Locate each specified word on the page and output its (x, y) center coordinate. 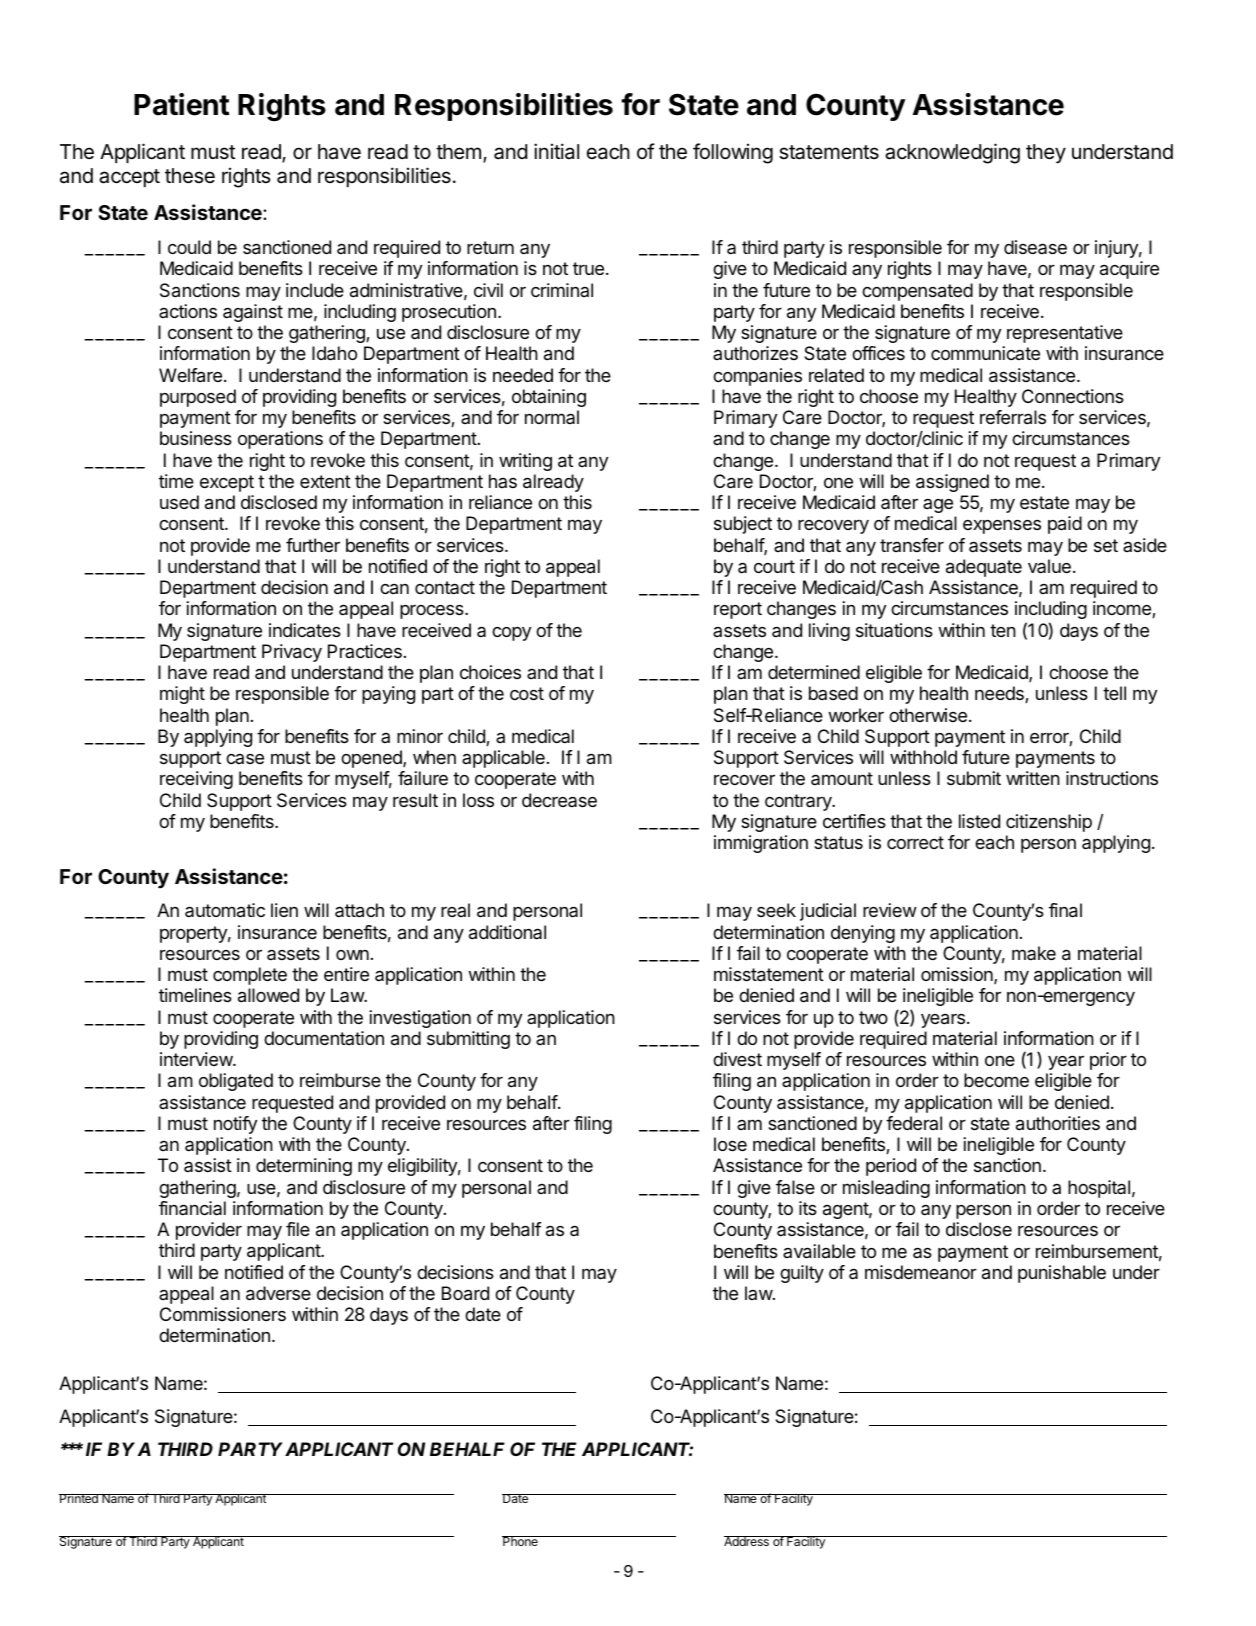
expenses (1002, 527)
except (227, 483)
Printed (79, 1498)
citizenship (1049, 823)
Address (747, 1541)
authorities (1058, 1123)
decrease (559, 800)
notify (235, 1125)
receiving (196, 780)
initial (556, 151)
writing (525, 462)
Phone (521, 1541)
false (795, 1187)
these (190, 176)
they (1046, 154)
